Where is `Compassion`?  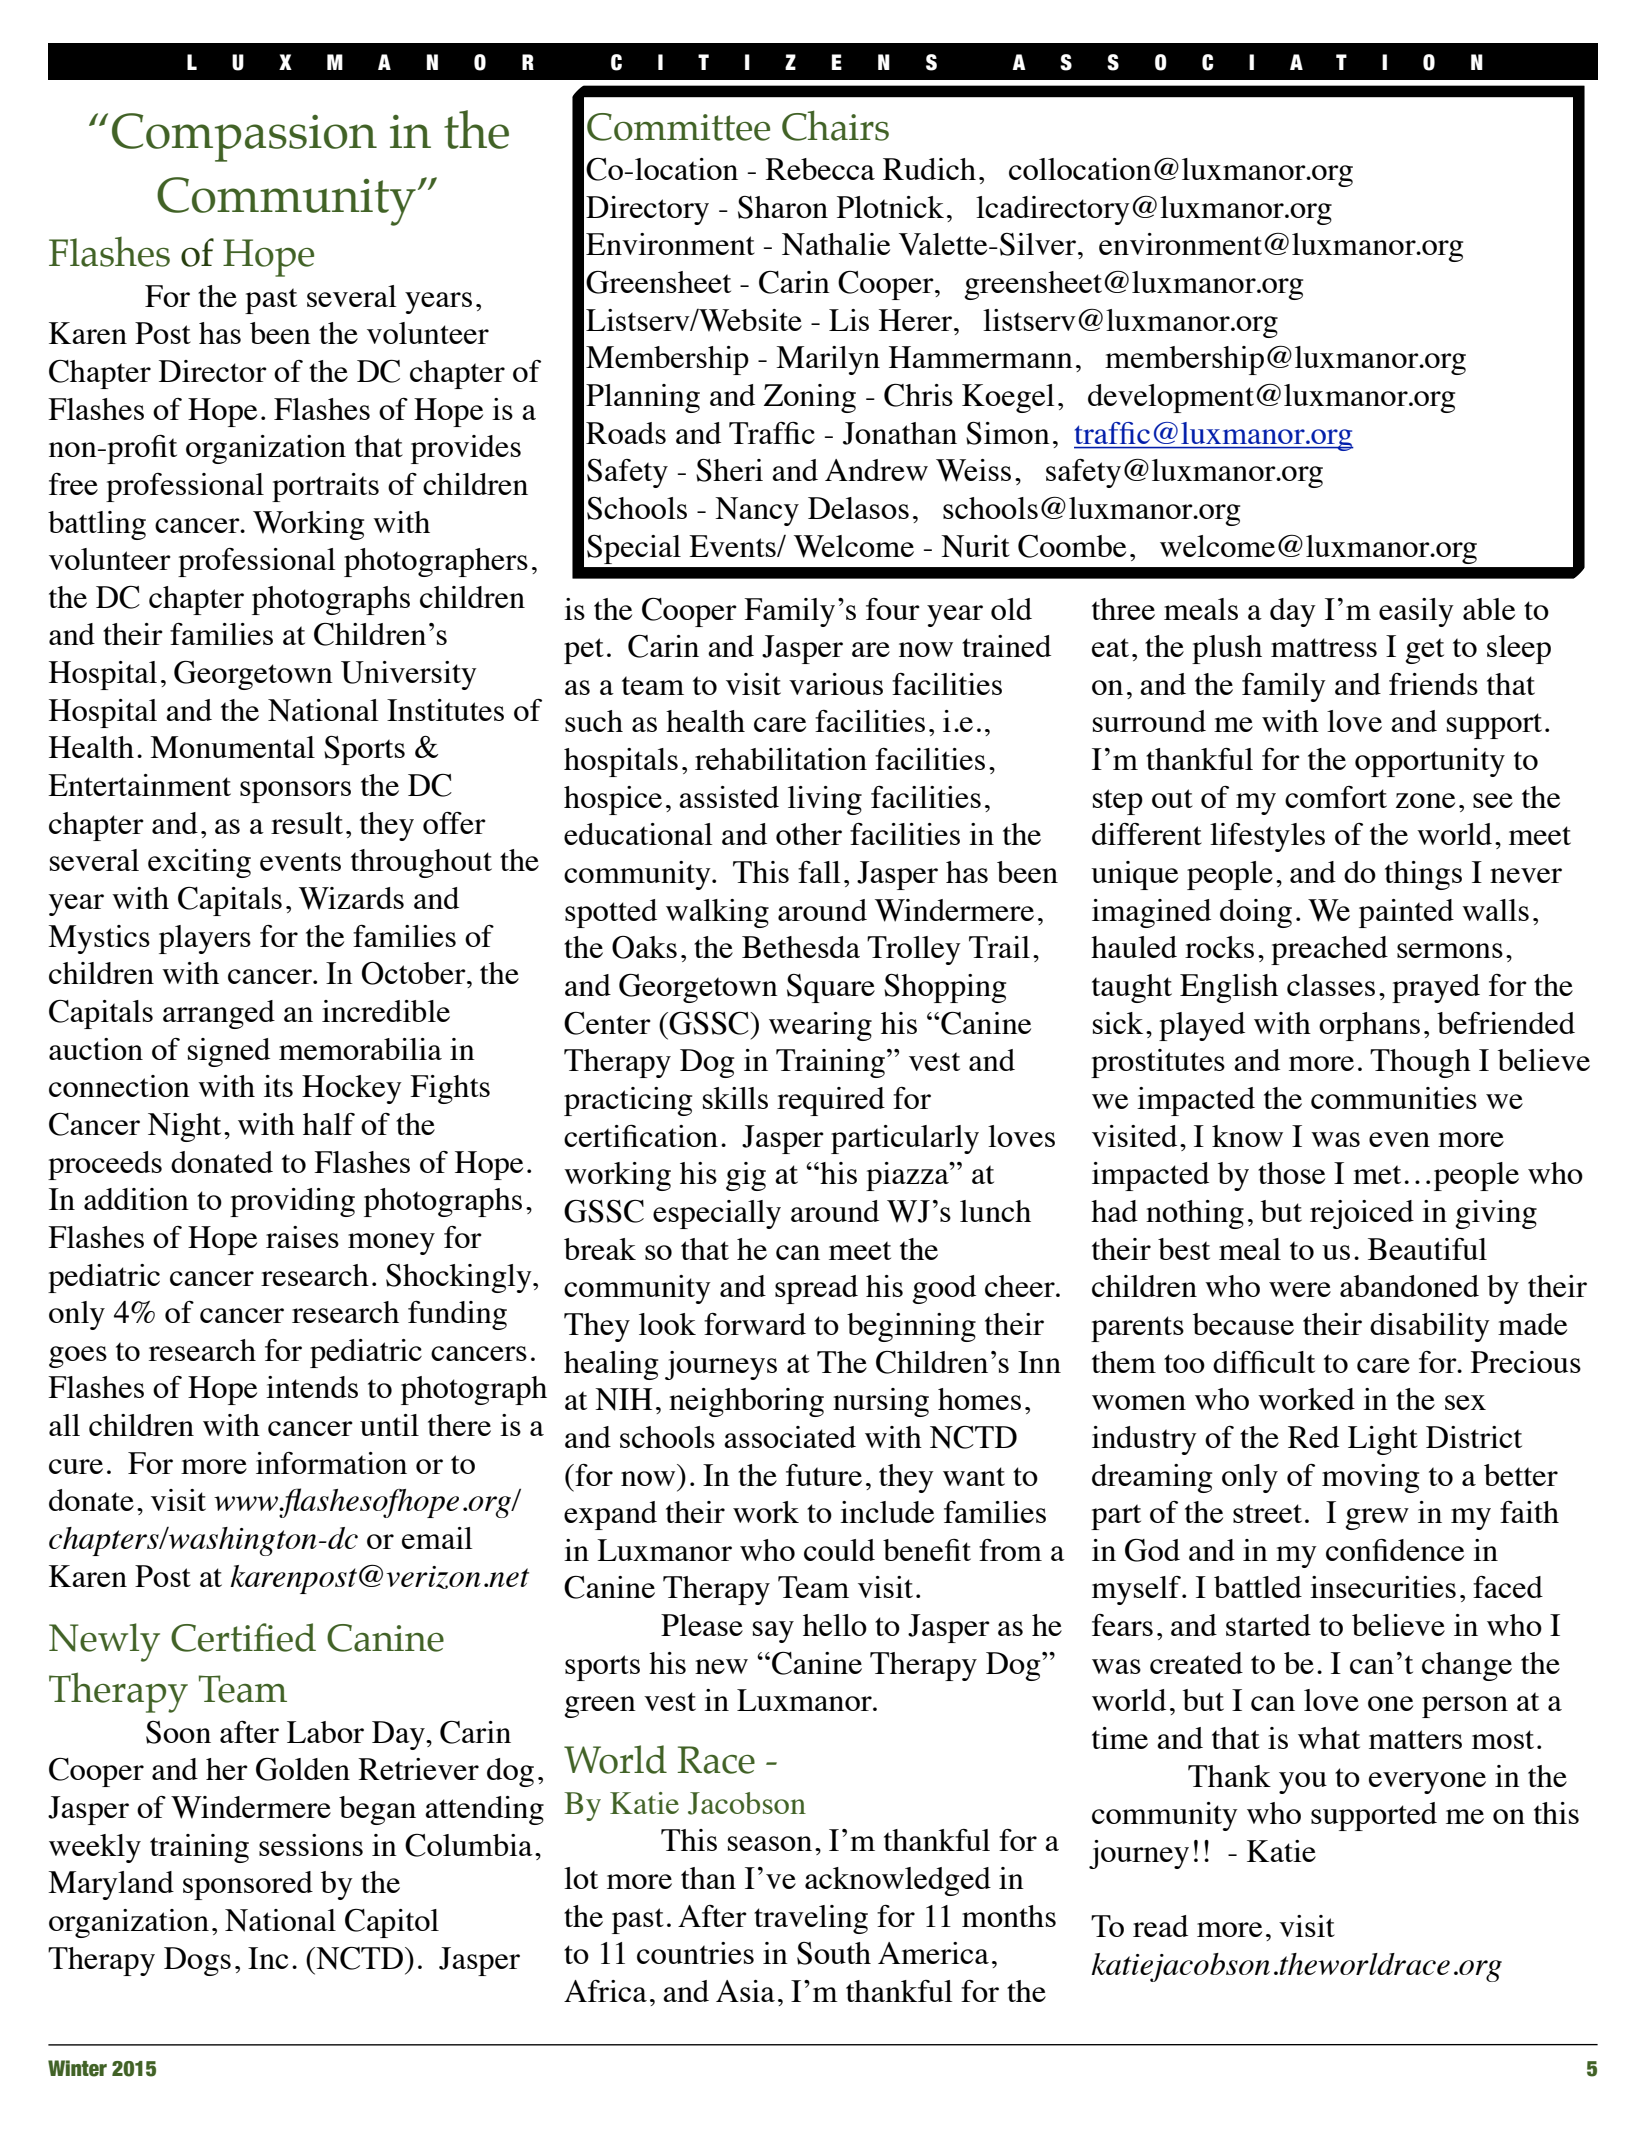
Compassion is located at coordinates (244, 137).
